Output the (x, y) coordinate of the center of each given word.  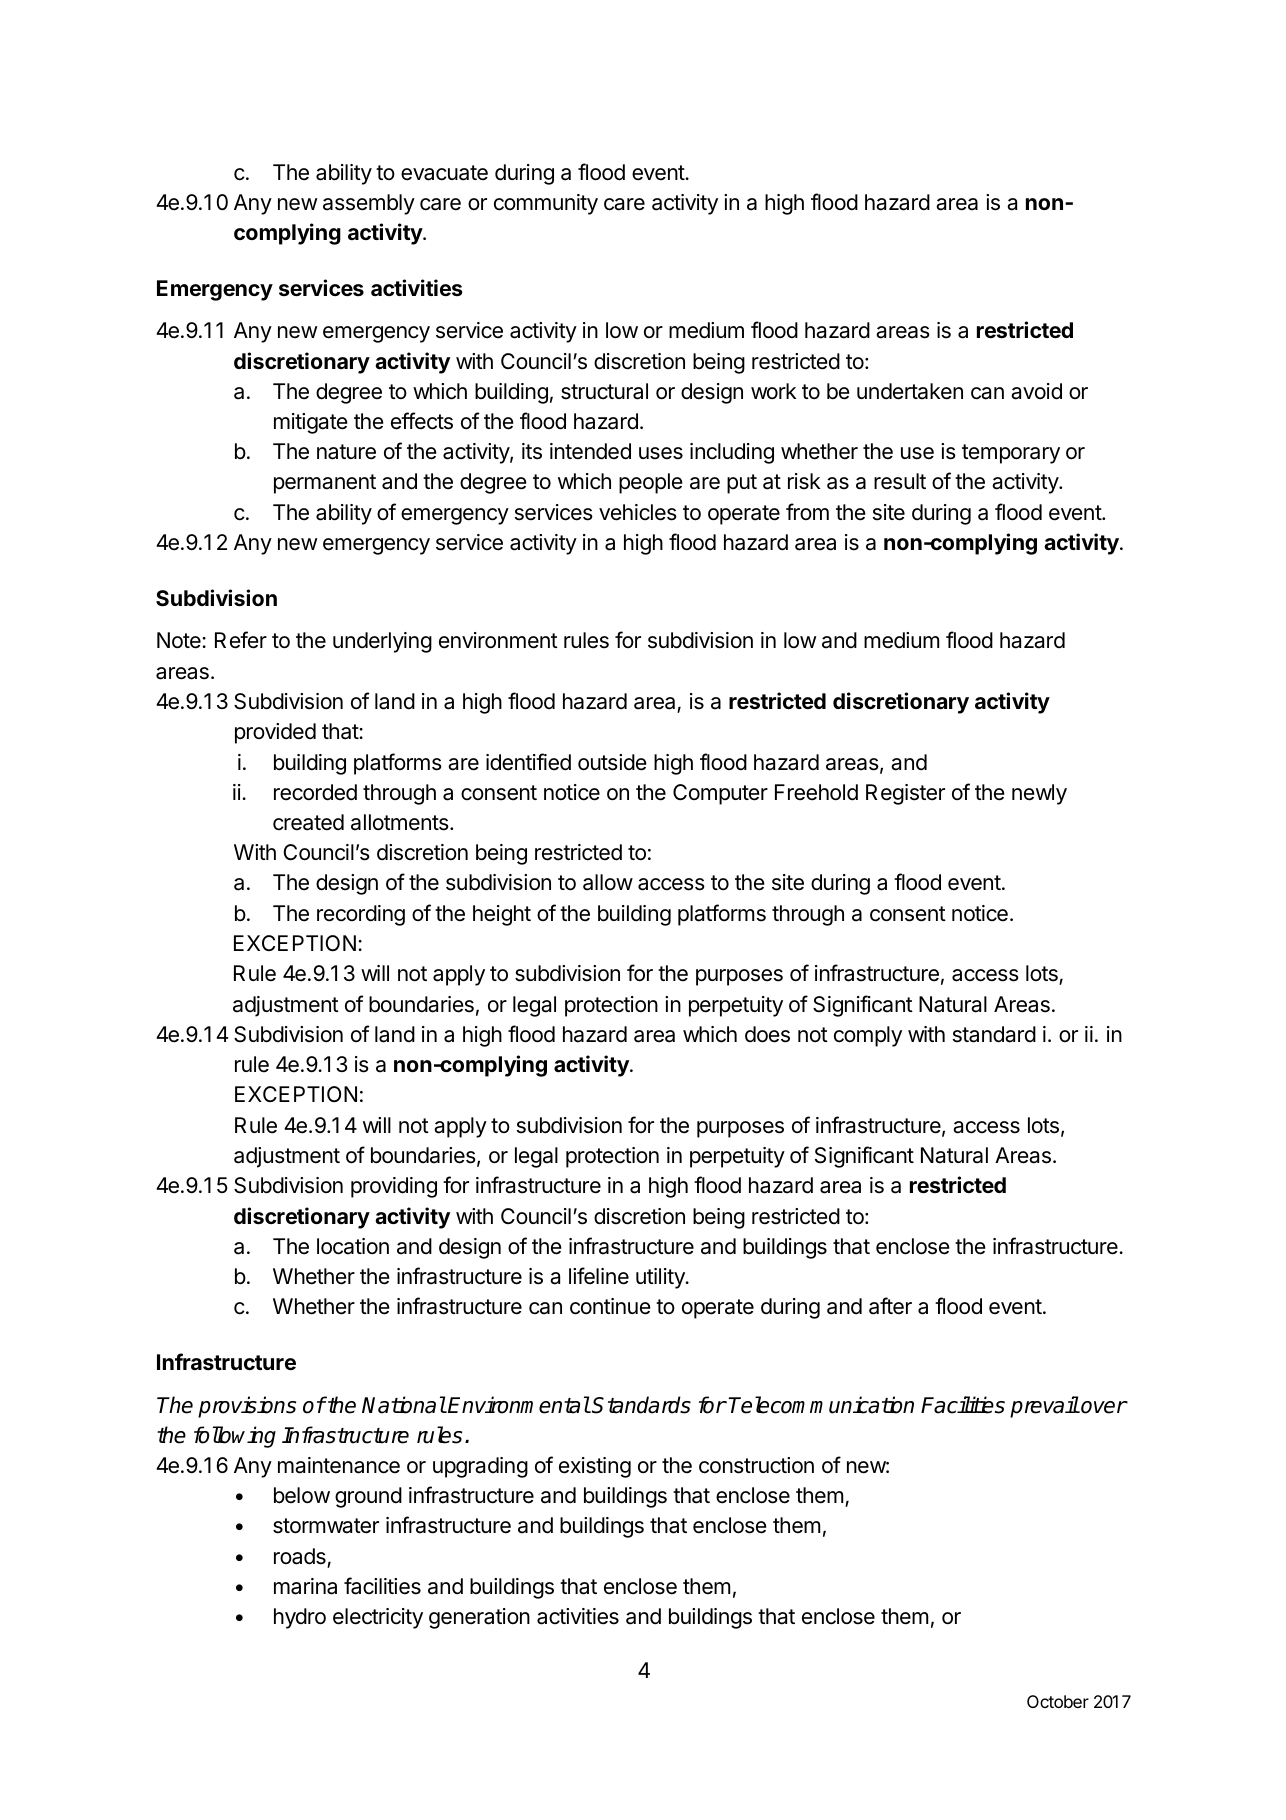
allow (608, 882)
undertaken (910, 391)
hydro (300, 1618)
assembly (369, 204)
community (546, 204)
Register (905, 794)
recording (361, 915)
